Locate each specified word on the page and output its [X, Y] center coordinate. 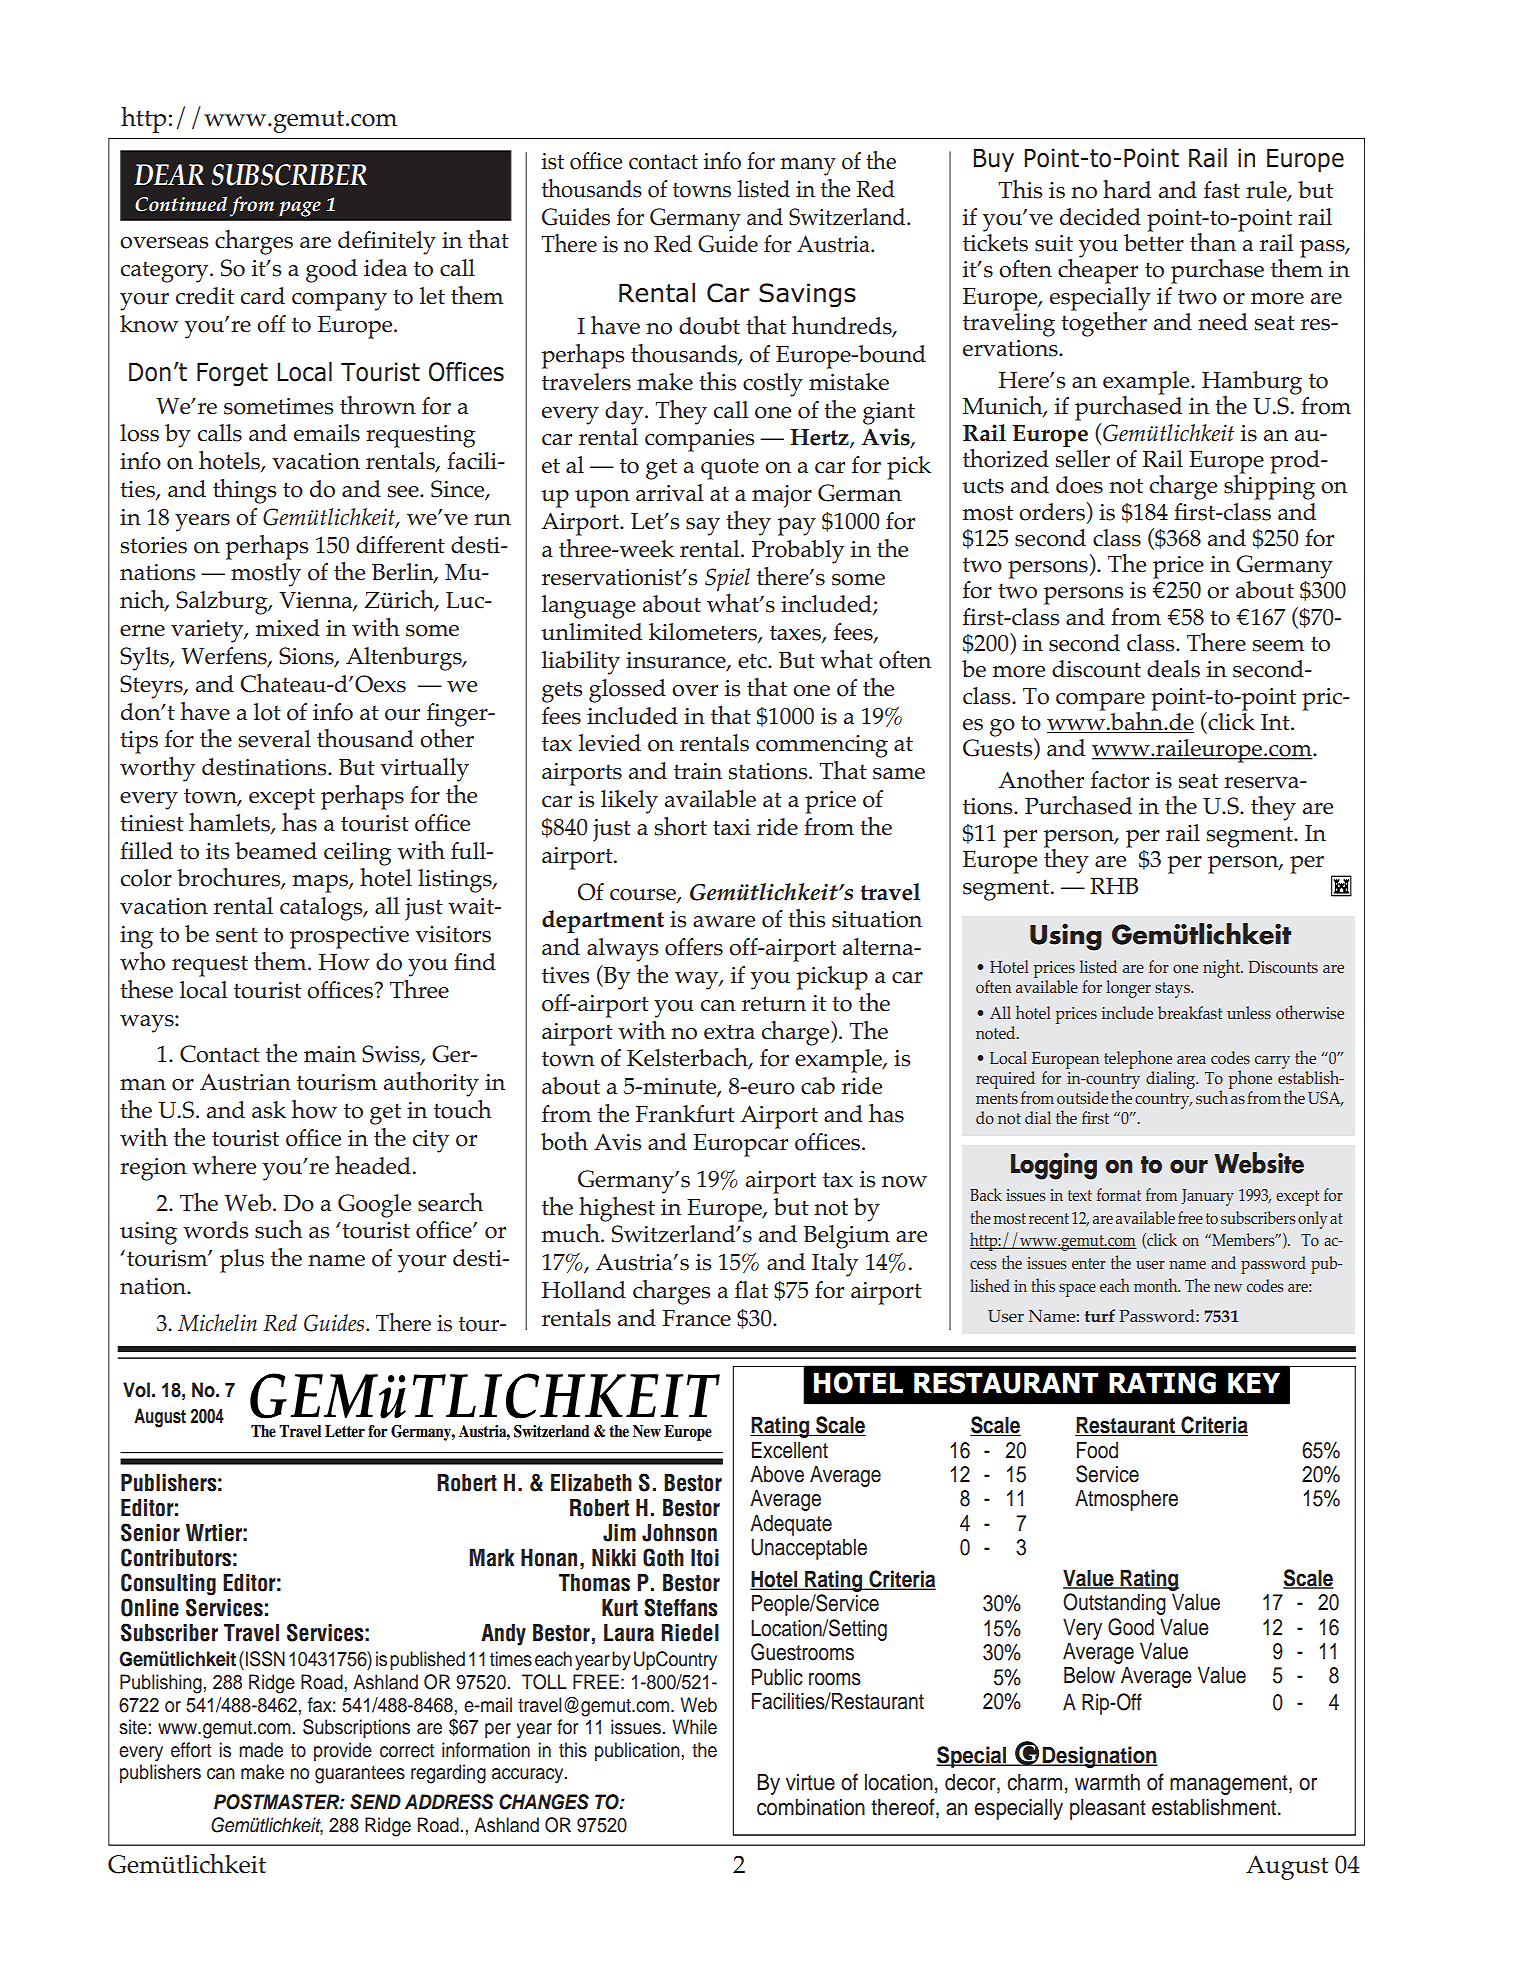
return [774, 1004]
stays [1173, 990]
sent [237, 935]
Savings [807, 295]
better [1154, 243]
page [300, 209]
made [261, 1750]
